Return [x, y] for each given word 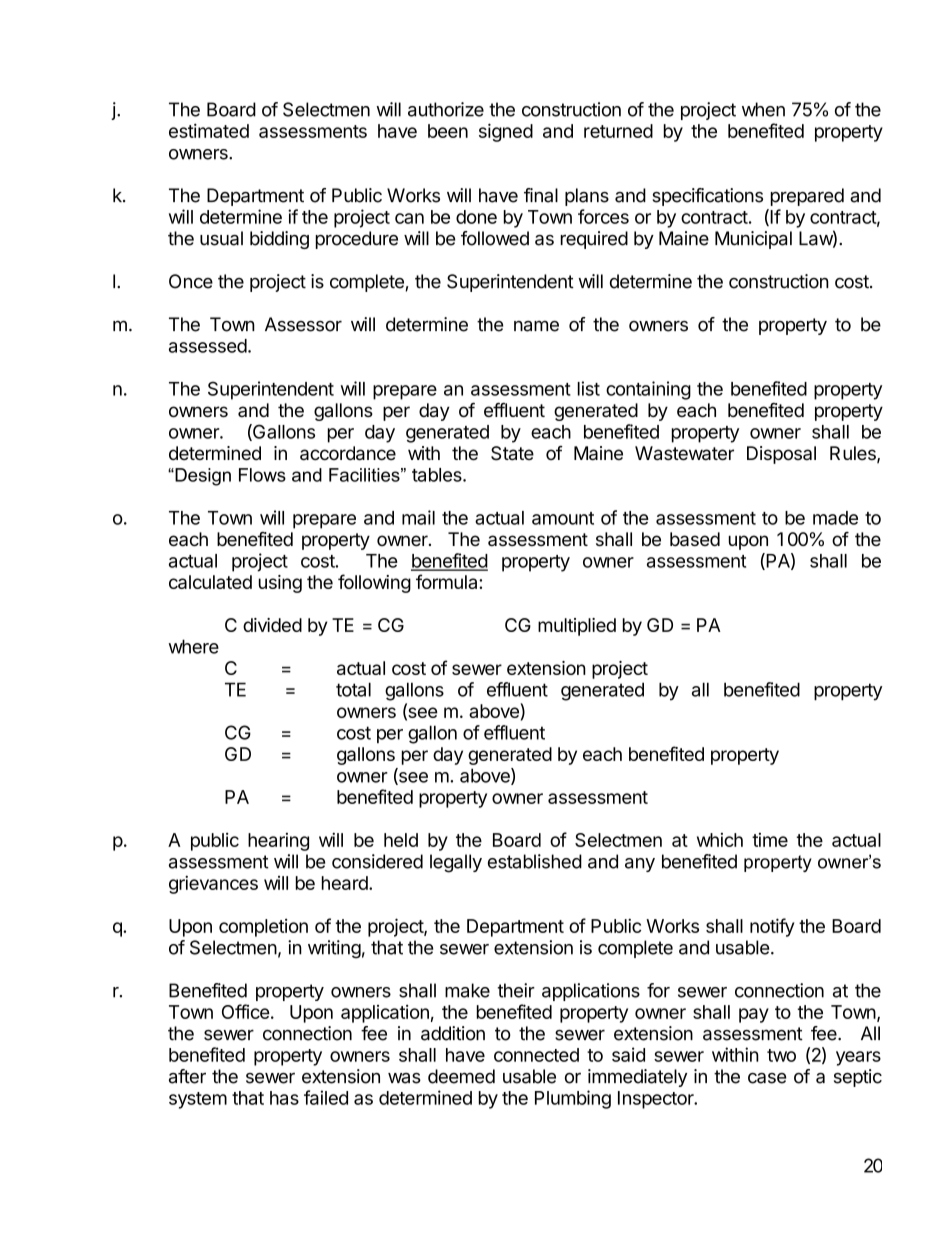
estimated [209, 130]
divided [272, 625]
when [763, 109]
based [695, 539]
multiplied [577, 627]
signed [506, 132]
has [284, 1098]
